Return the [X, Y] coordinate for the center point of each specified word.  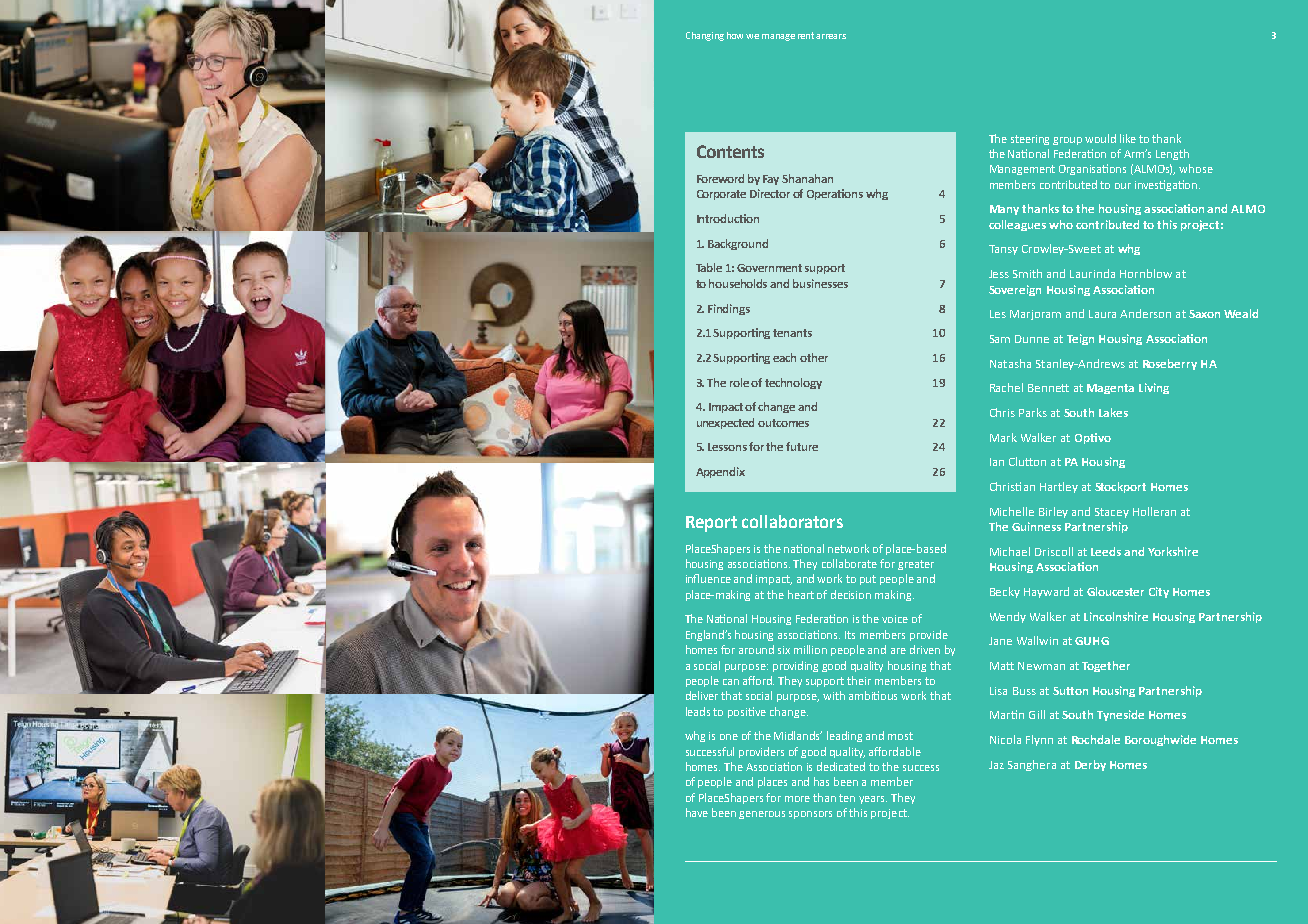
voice [895, 619]
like [1128, 138]
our [1123, 186]
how [735, 35]
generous [762, 815]
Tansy [1003, 250]
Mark [1003, 437]
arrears [831, 36]
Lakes [1113, 412]
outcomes [783, 423]
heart [801, 594]
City [1159, 592]
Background [738, 244]
